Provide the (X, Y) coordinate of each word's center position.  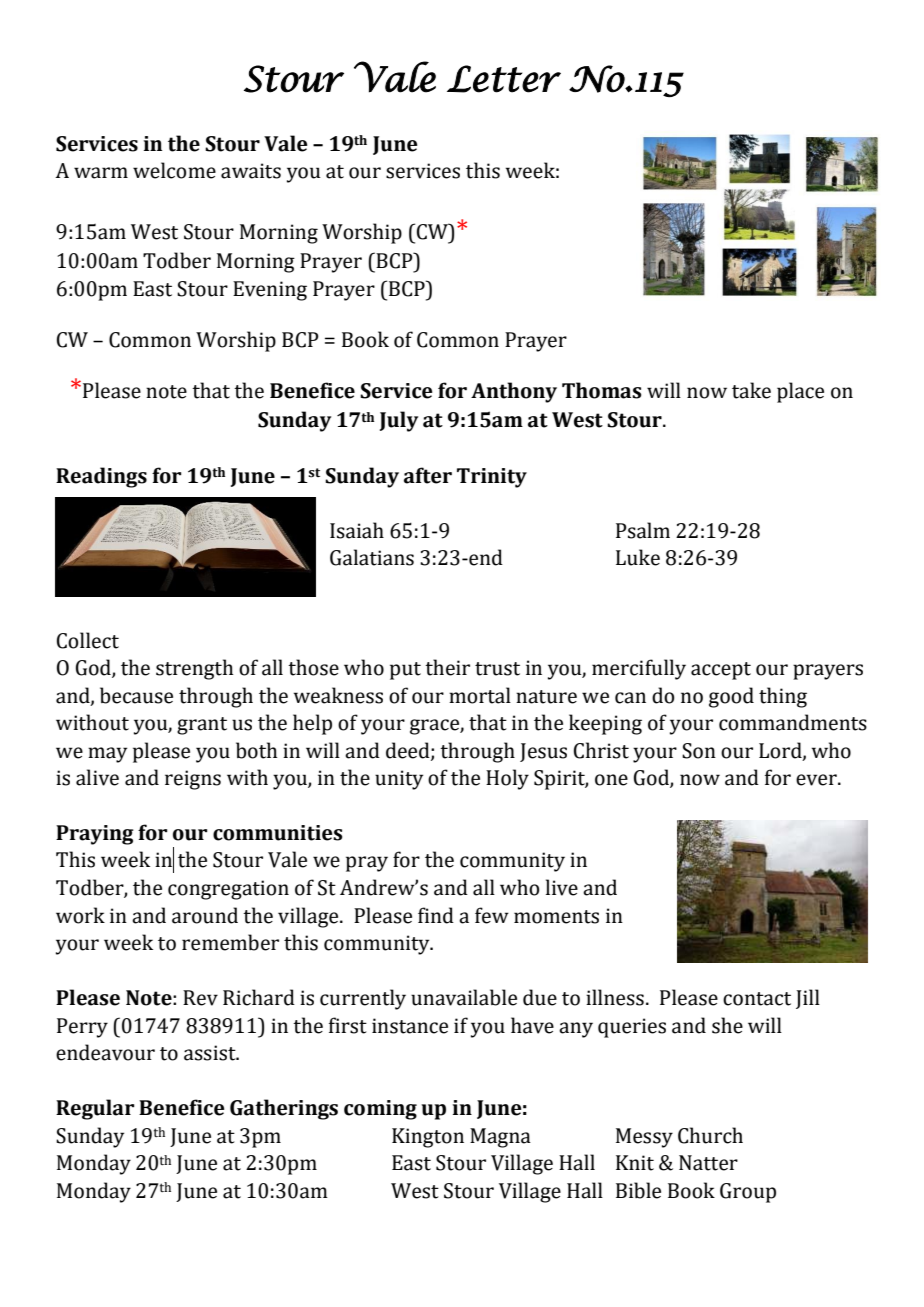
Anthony (514, 392)
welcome (174, 170)
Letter (504, 79)
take (751, 390)
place (800, 392)
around (205, 915)
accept (721, 671)
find (436, 915)
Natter (708, 1163)
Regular (95, 1109)
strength (194, 669)
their (447, 667)
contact (757, 999)
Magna (500, 1138)
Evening (270, 291)
